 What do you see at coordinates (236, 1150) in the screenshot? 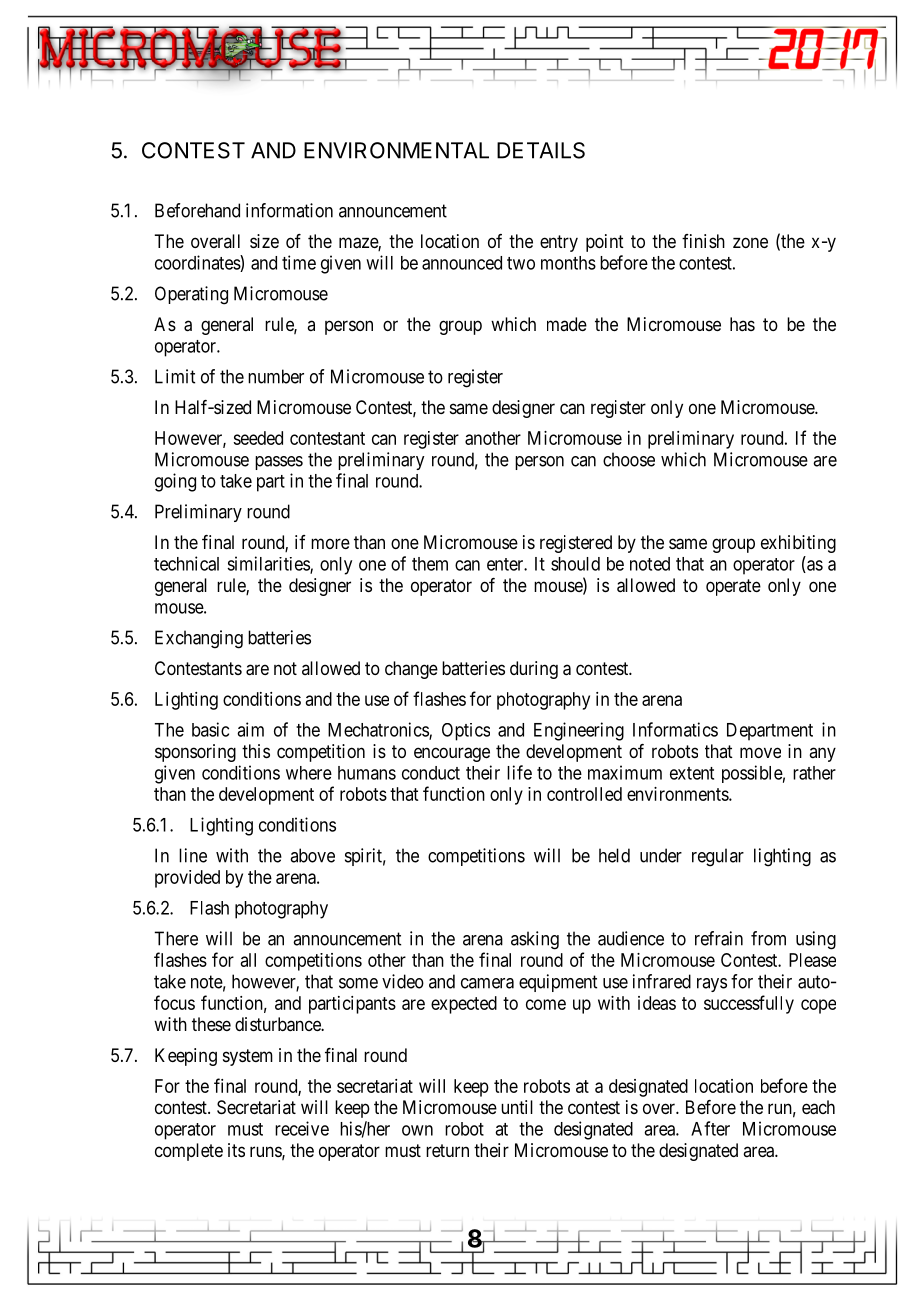
I see `its` at bounding box center [236, 1150].
